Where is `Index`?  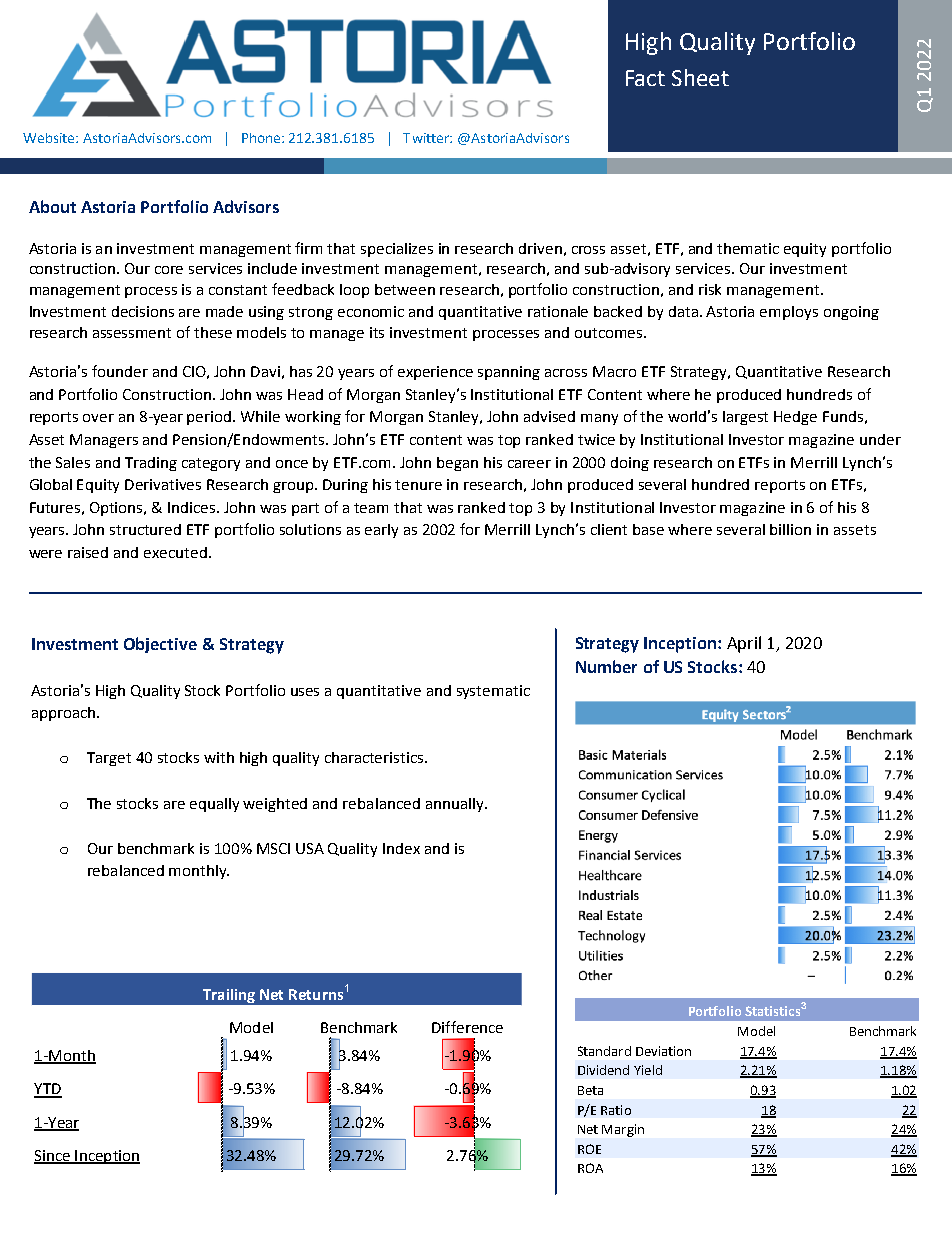
Index is located at coordinates (401, 848).
